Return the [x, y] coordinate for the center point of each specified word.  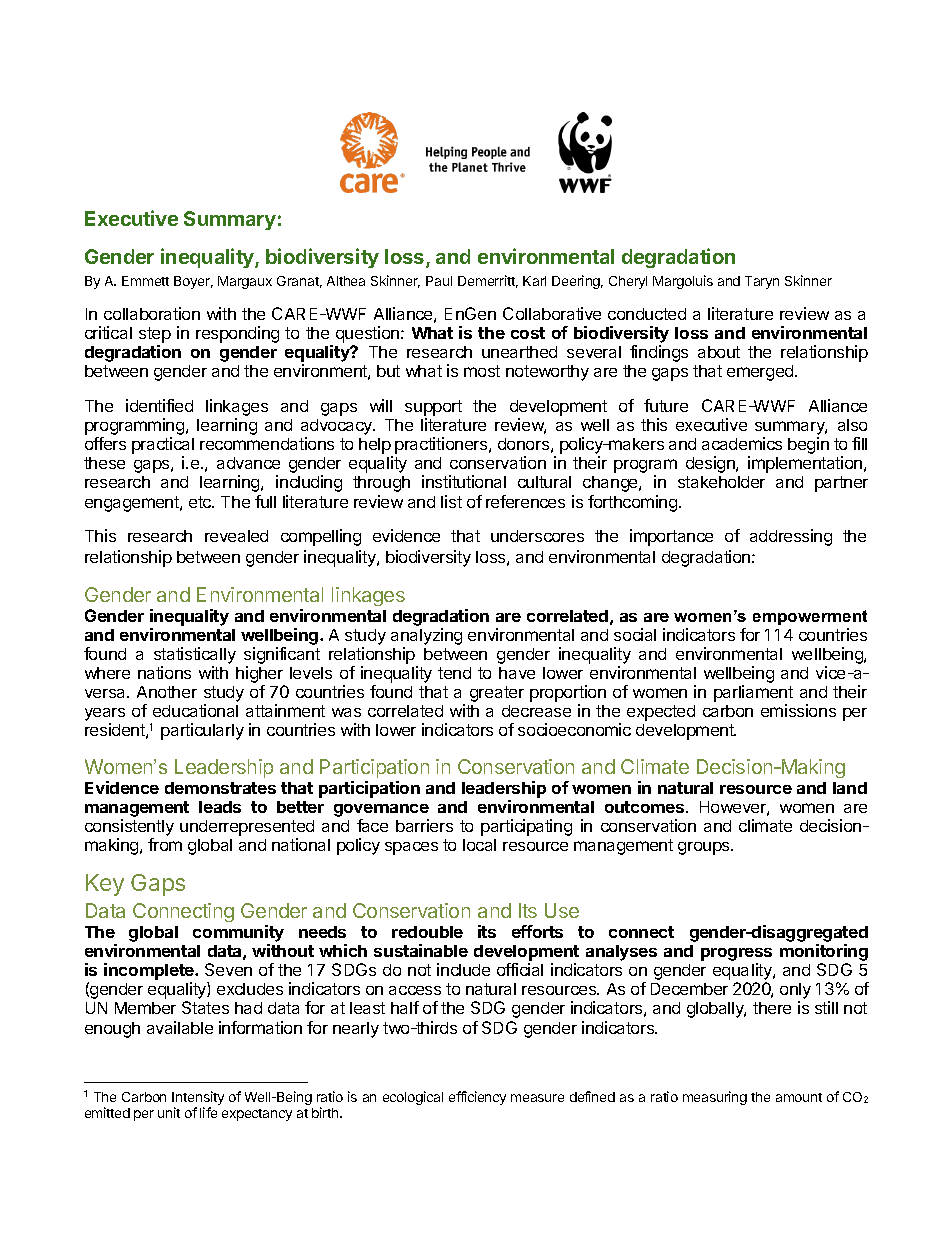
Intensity [198, 1099]
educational [195, 710]
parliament [753, 695]
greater [497, 694]
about [719, 352]
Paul [439, 281]
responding [237, 334]
